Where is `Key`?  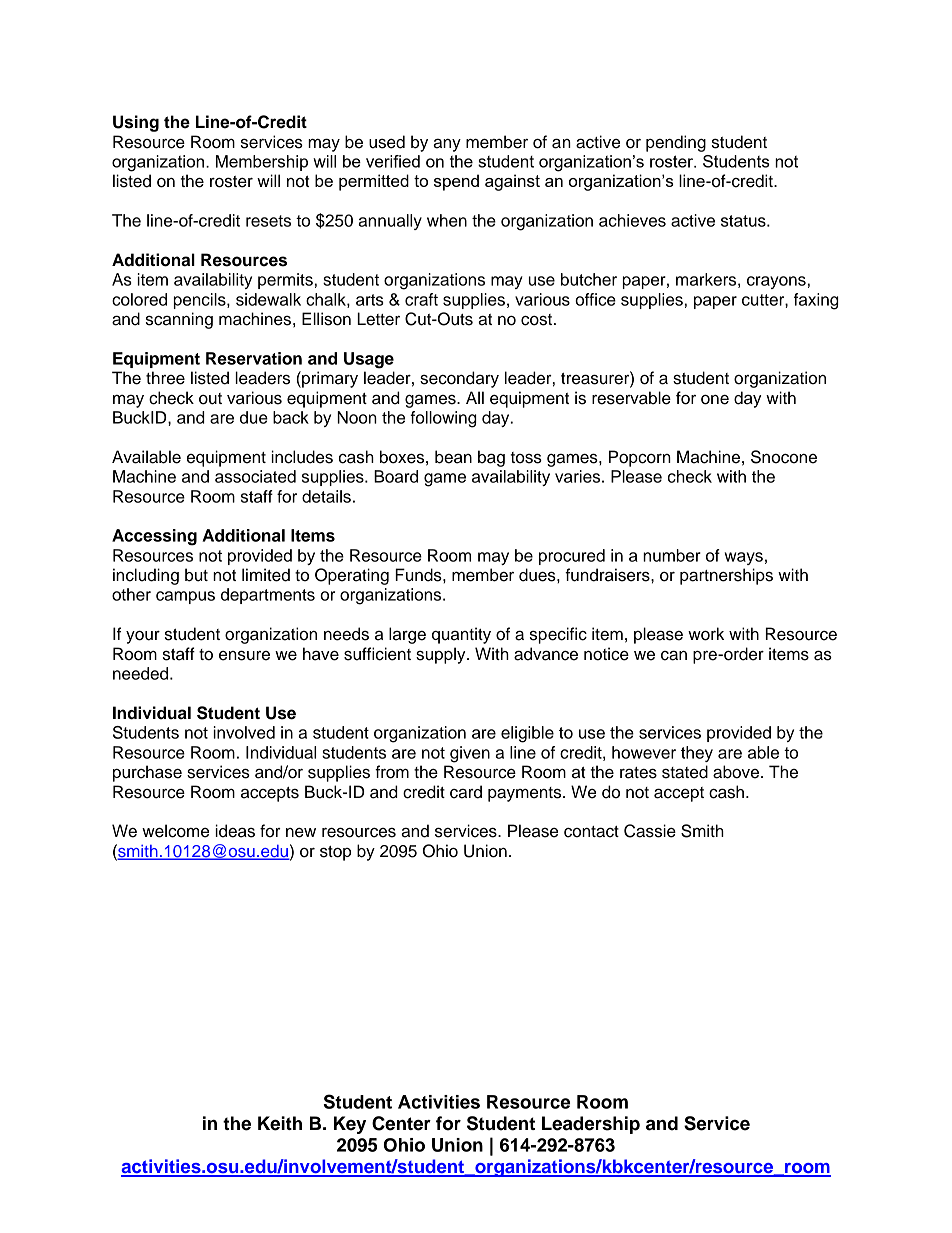 Key is located at coordinates (350, 1125).
